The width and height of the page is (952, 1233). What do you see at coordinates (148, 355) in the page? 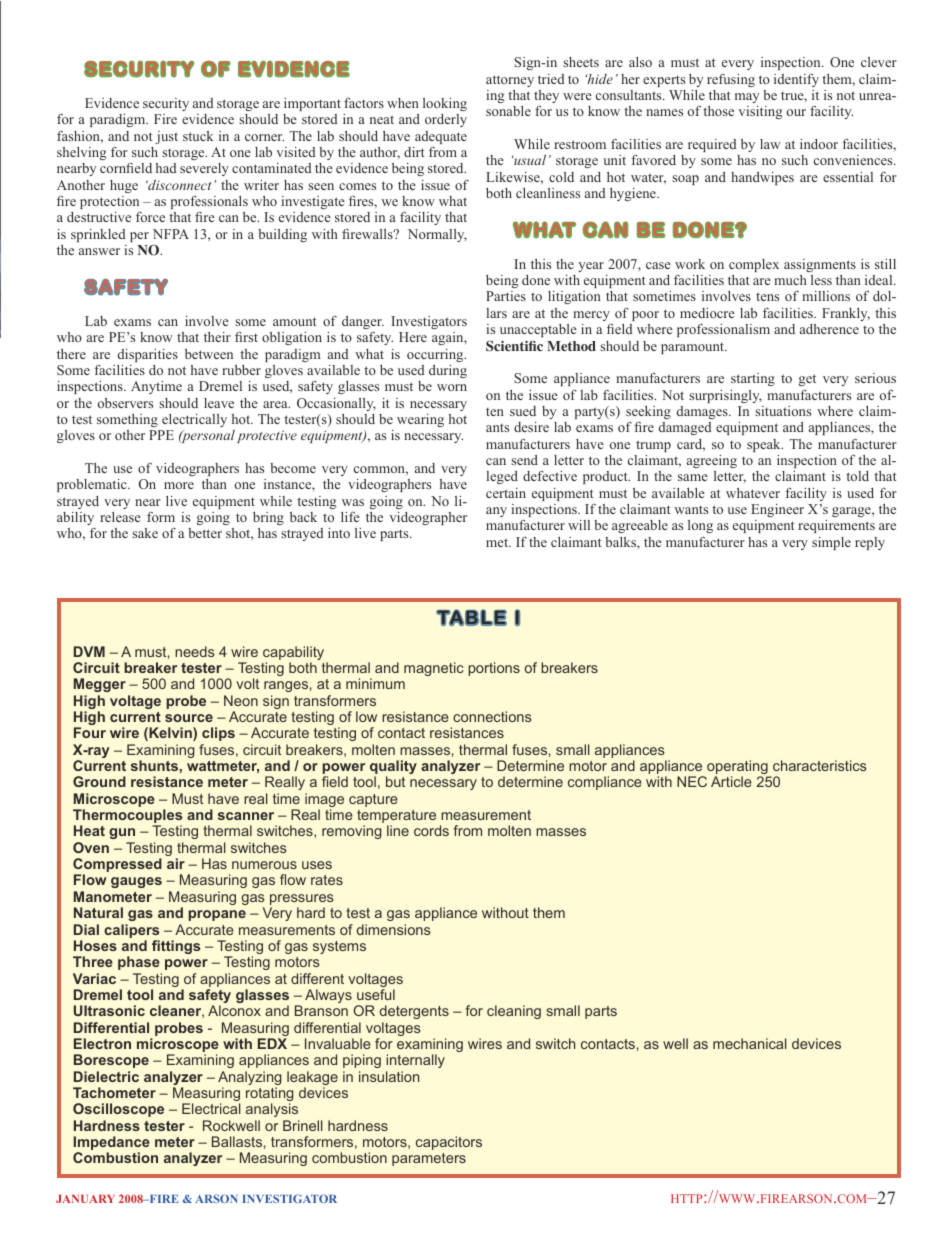
I see `disparities` at bounding box center [148, 355].
